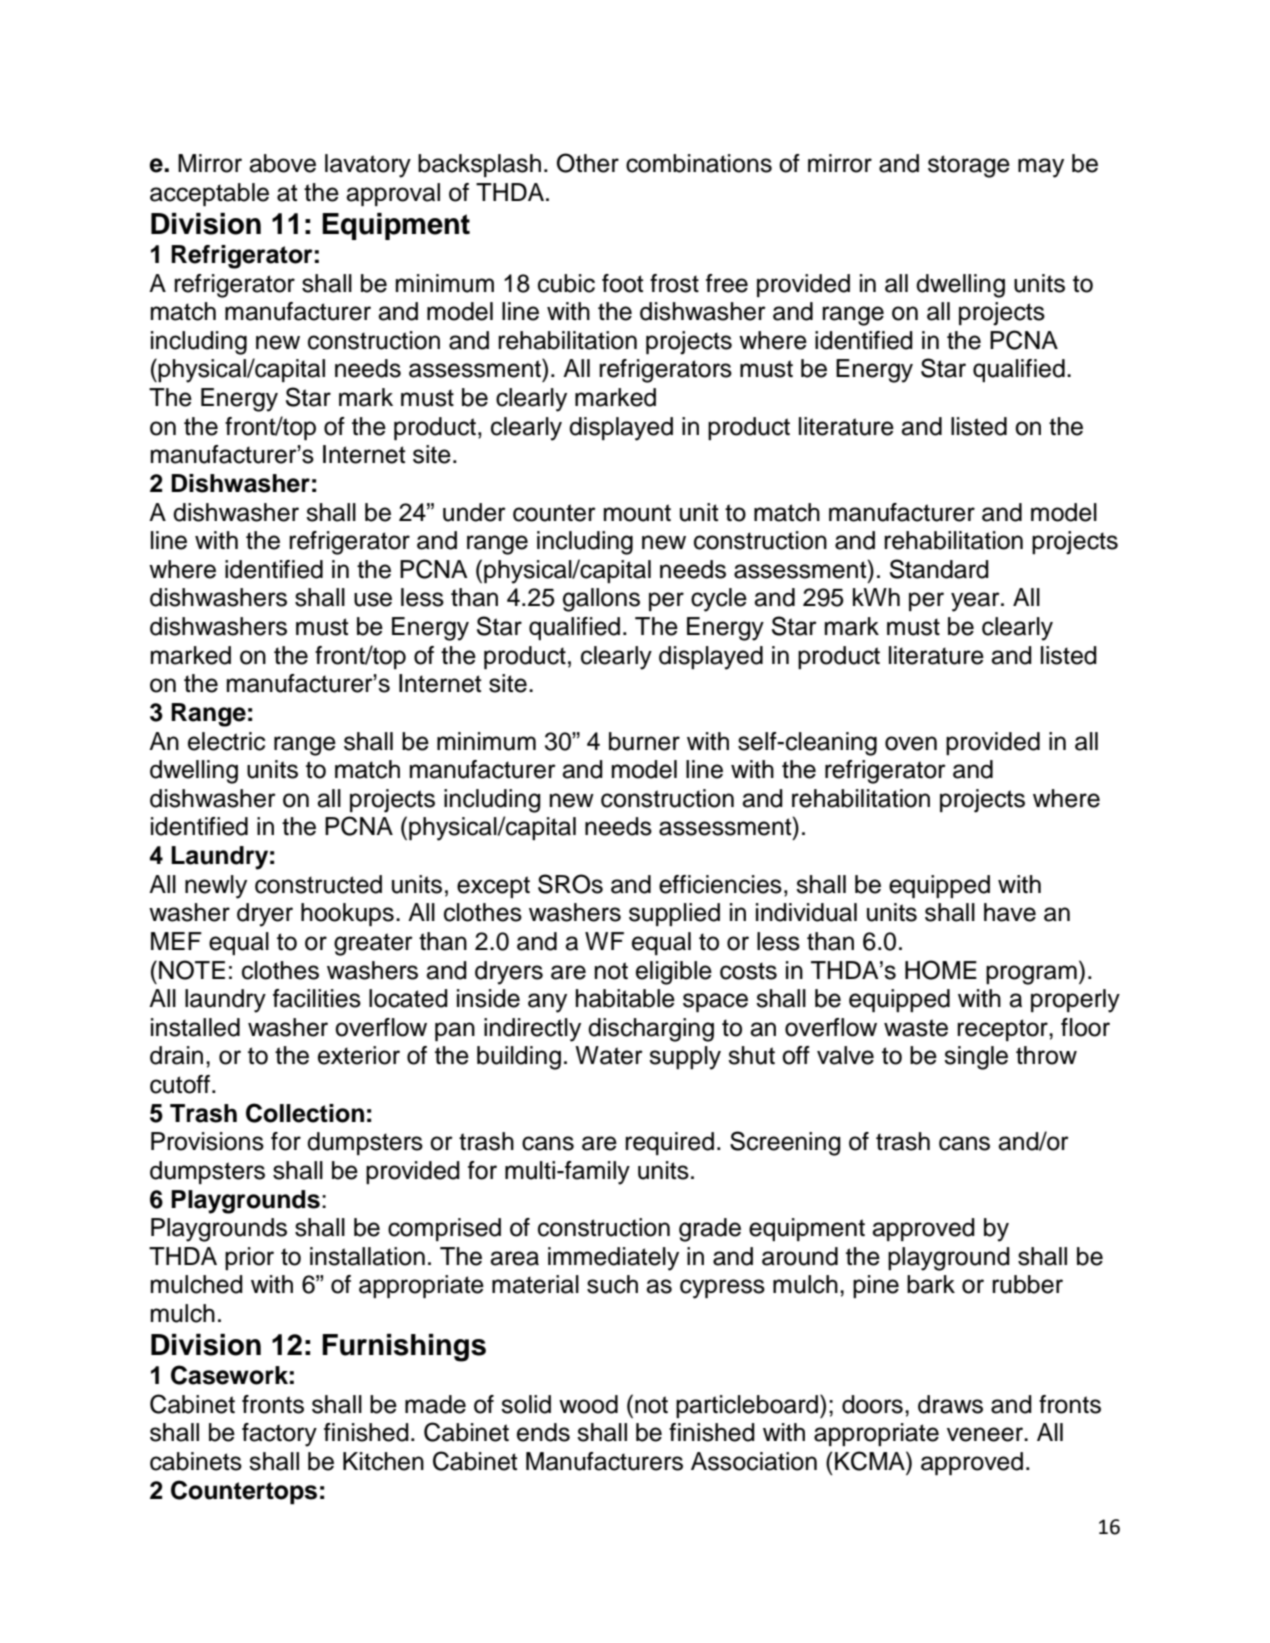 The height and width of the screenshot is (1643, 1270). Describe the element at coordinates (318, 884) in the screenshot. I see `constructed` at that location.
